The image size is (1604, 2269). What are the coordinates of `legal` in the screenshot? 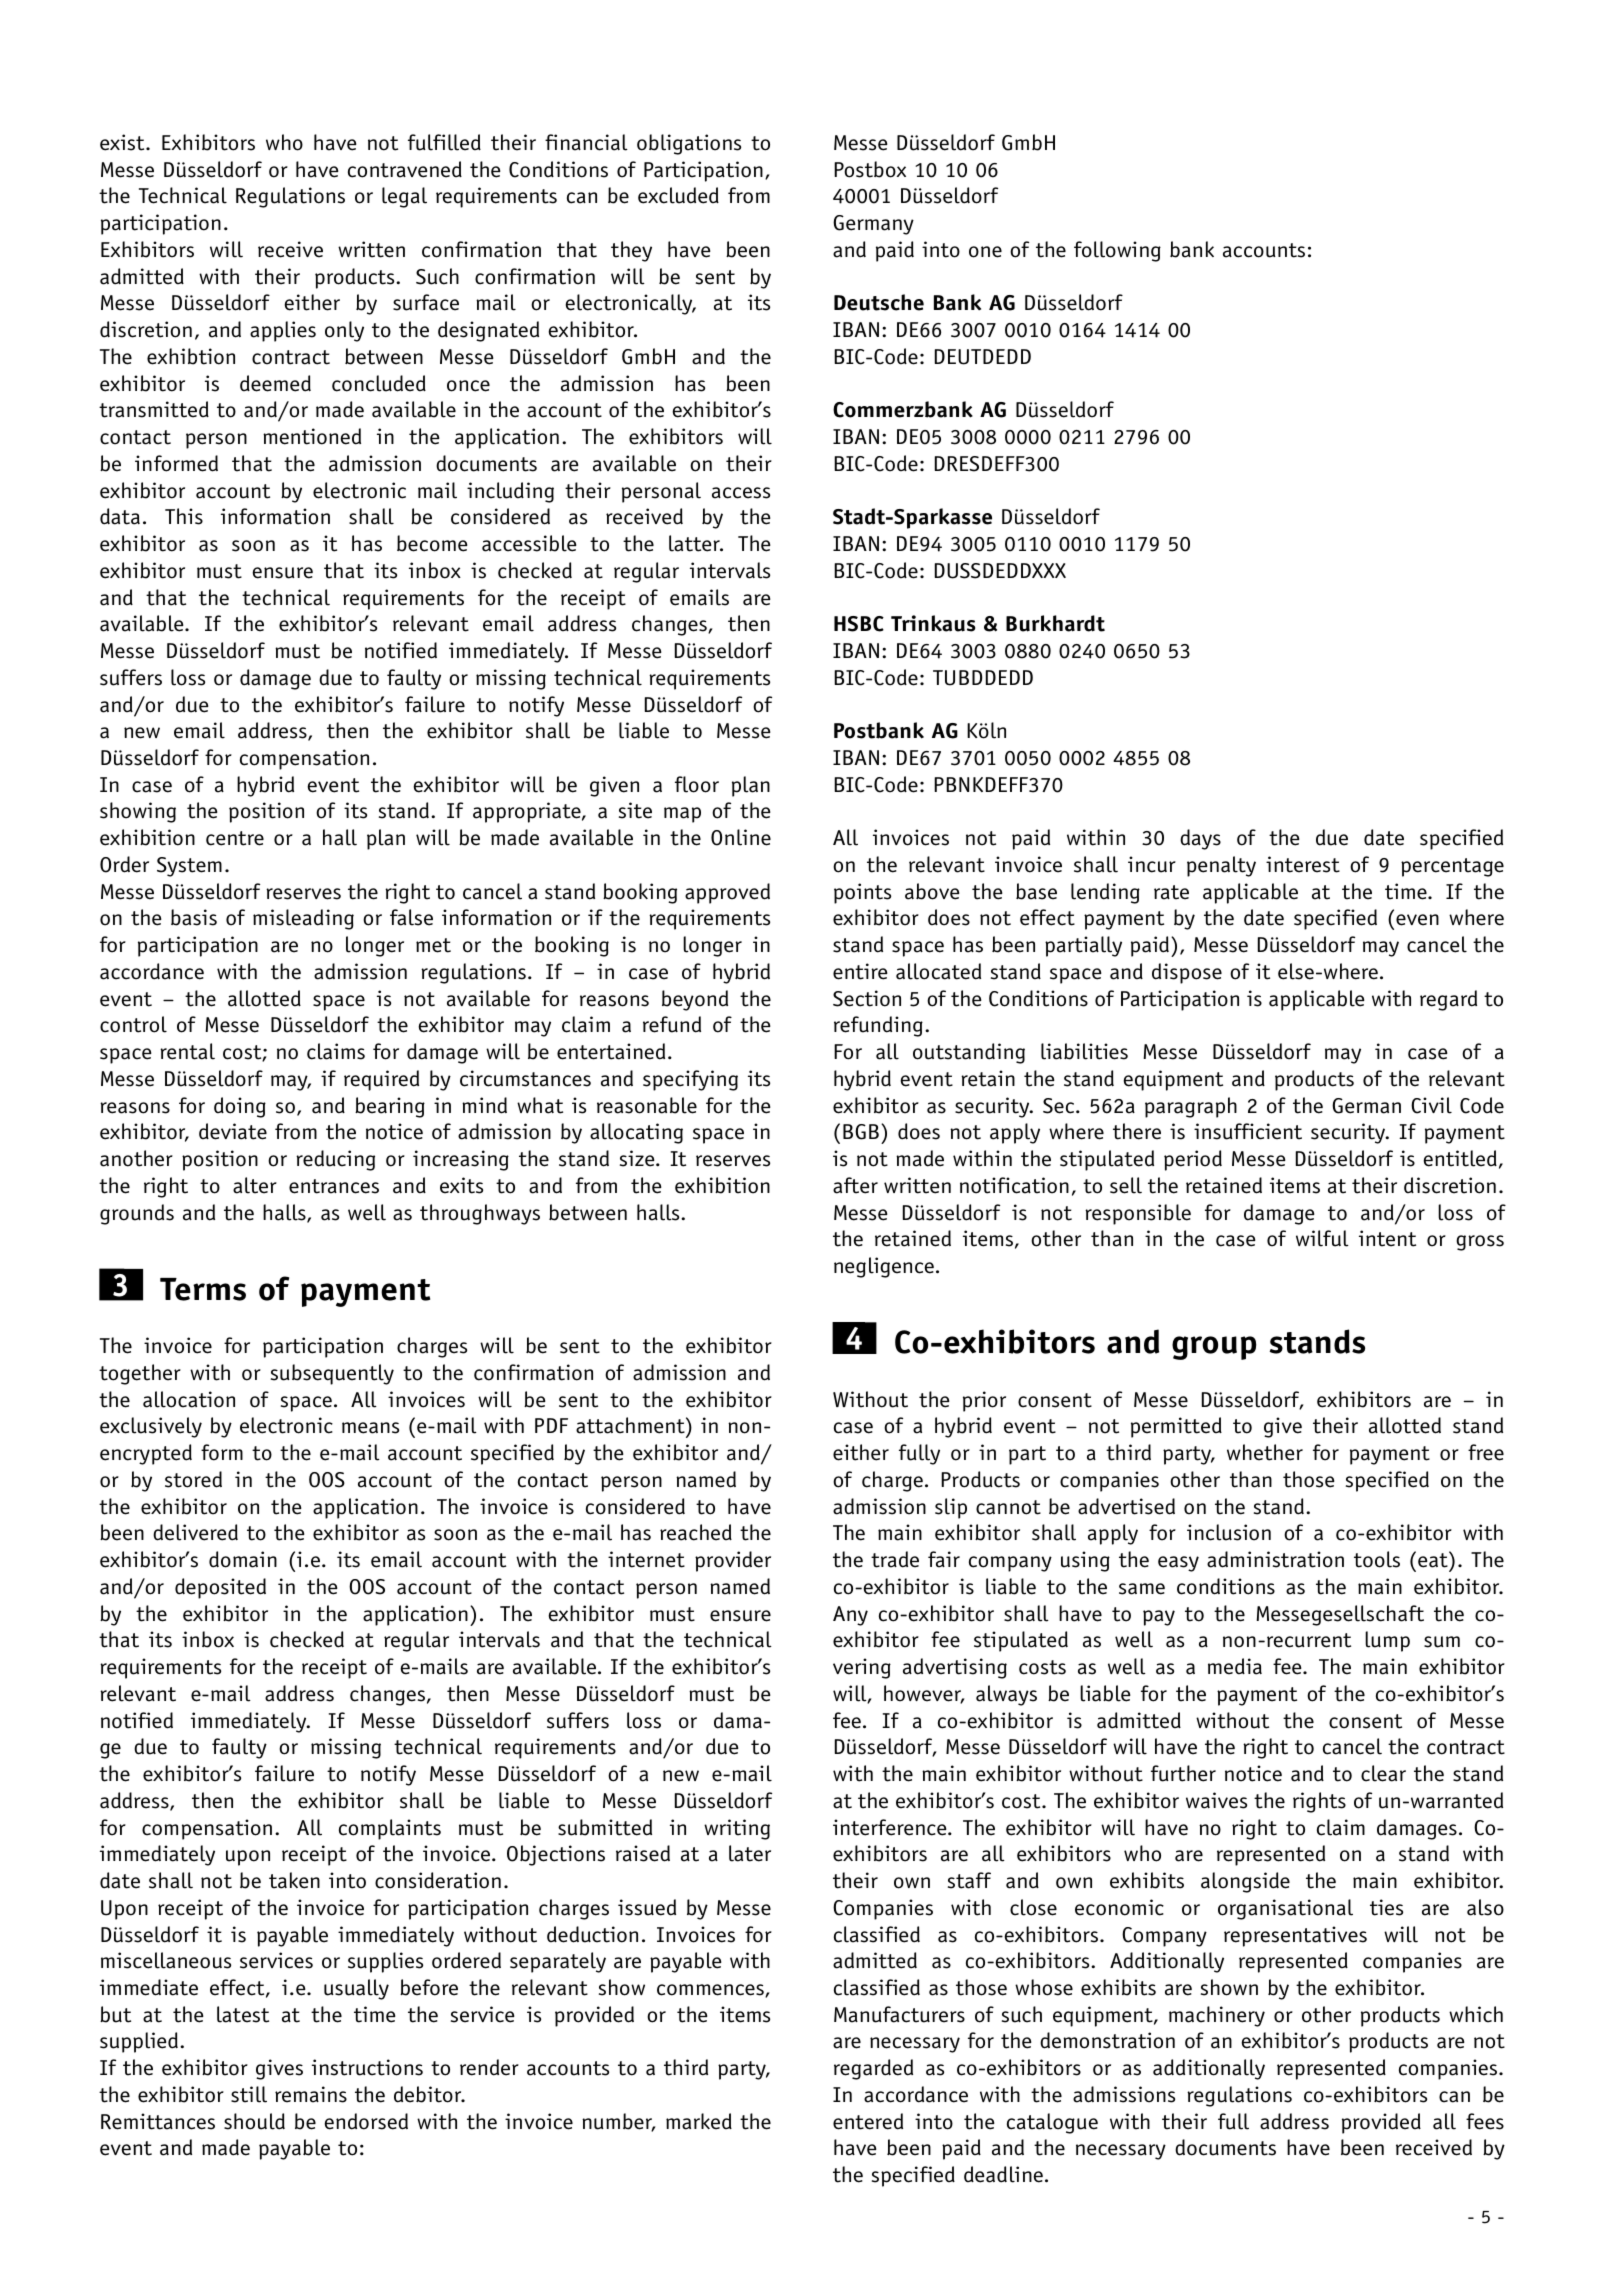 It's located at (404, 197).
